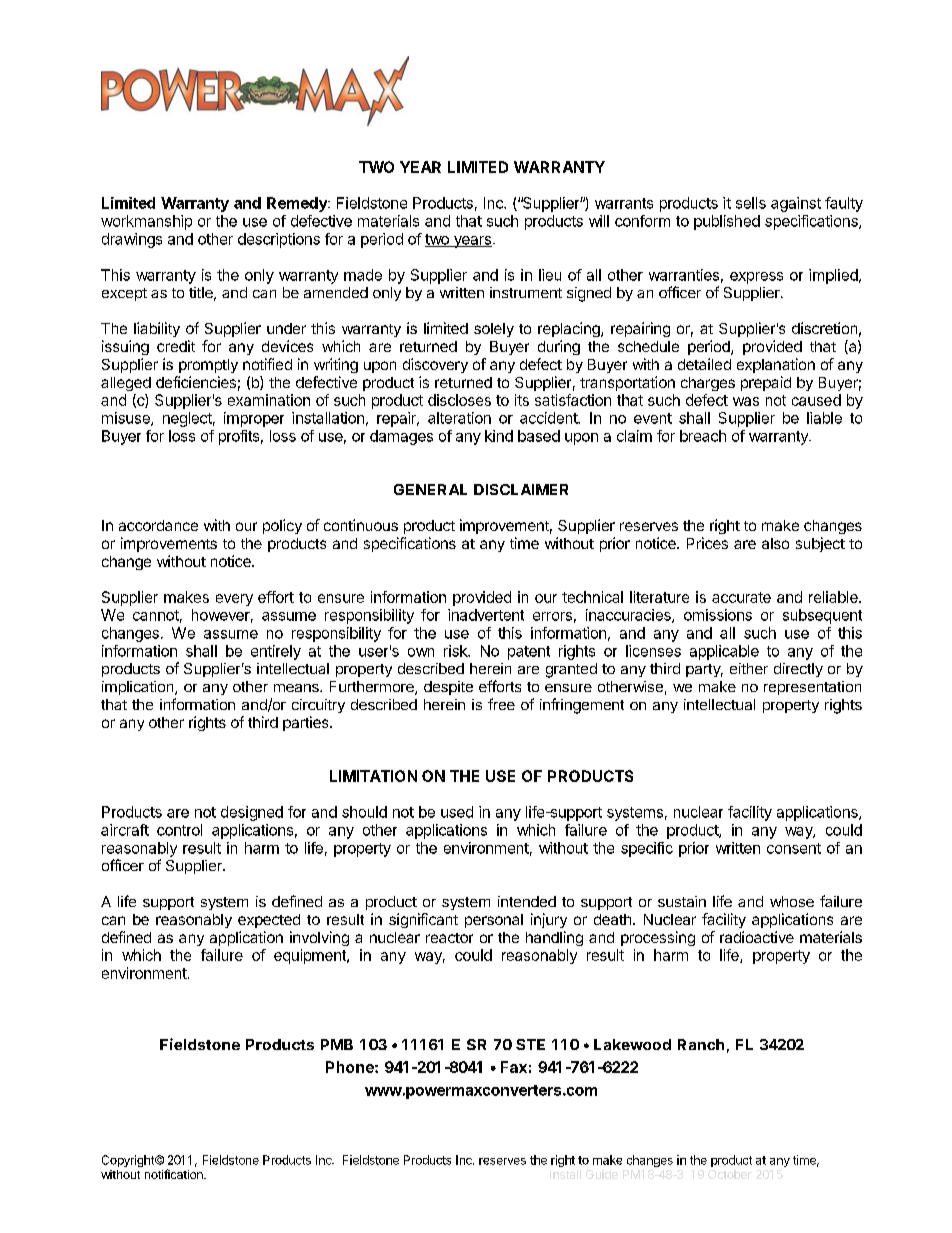  What do you see at coordinates (746, 401) in the screenshot?
I see `was` at bounding box center [746, 401].
